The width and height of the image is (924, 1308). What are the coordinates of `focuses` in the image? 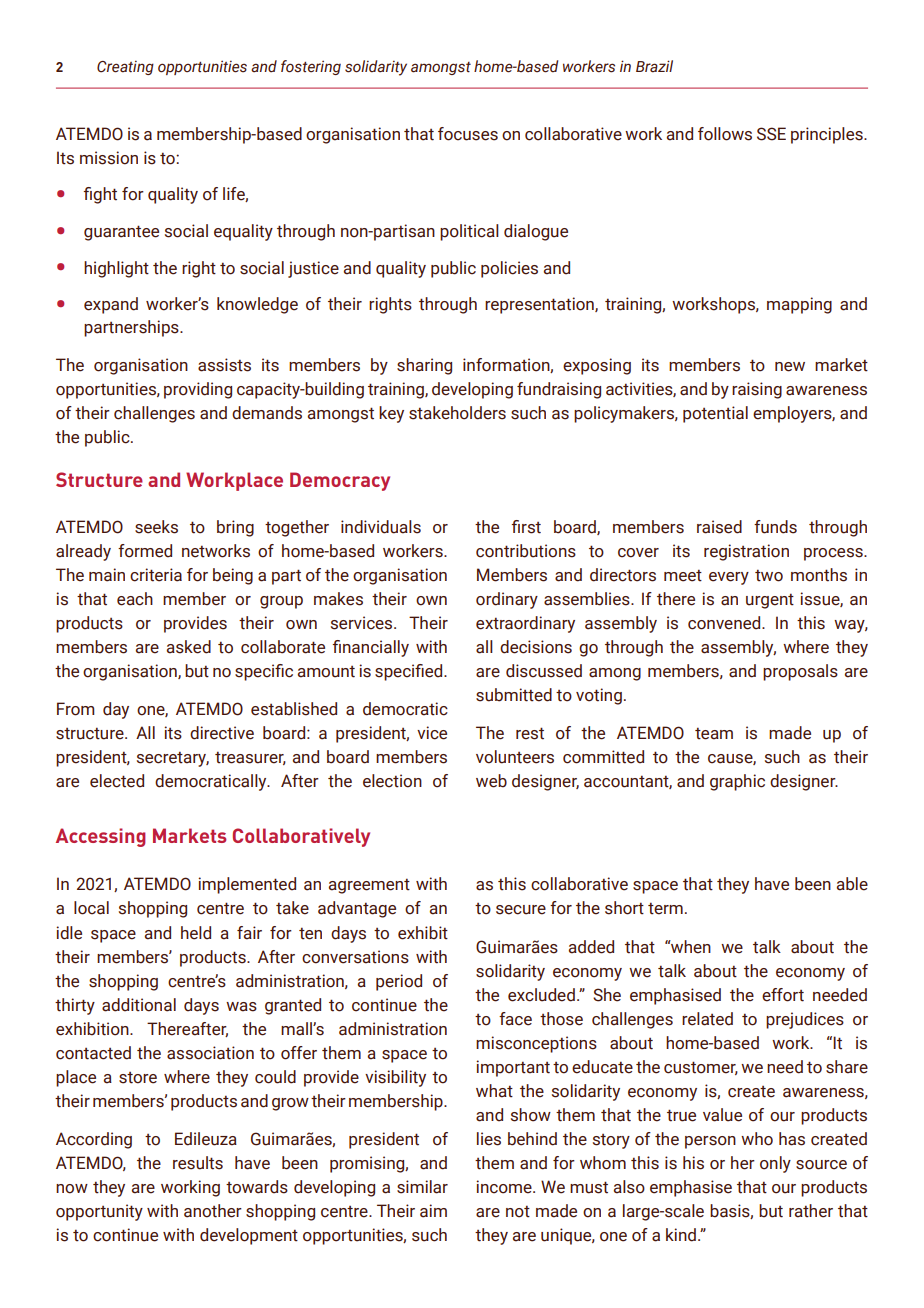 It's located at (468, 134).
